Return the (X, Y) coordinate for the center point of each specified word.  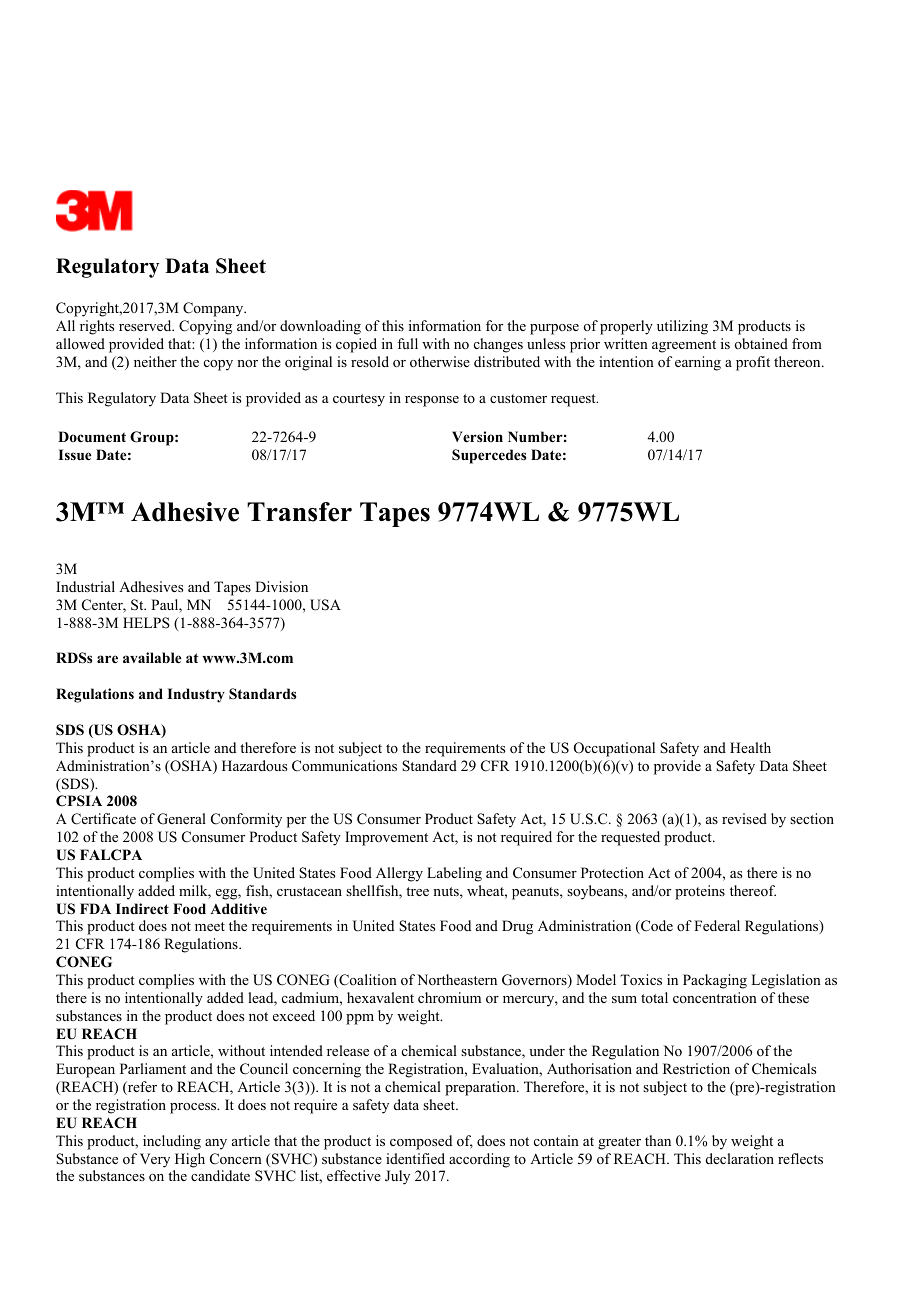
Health (750, 747)
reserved (146, 325)
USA (325, 605)
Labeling (454, 874)
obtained (761, 343)
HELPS (146, 623)
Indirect (142, 908)
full (407, 343)
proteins (700, 892)
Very (155, 1160)
